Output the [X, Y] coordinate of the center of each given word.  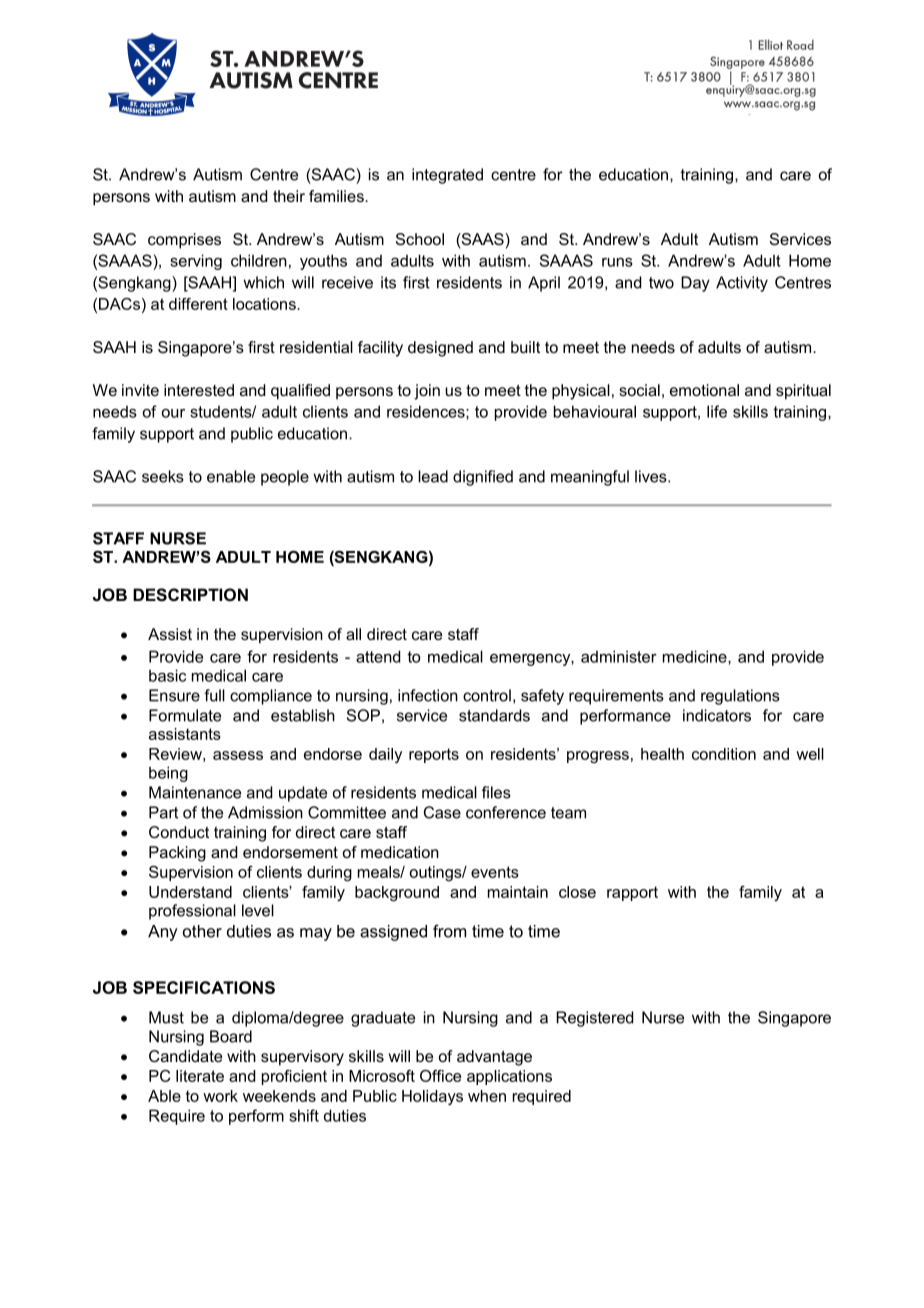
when [487, 1096]
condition [724, 754]
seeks [163, 476]
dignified [483, 478]
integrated [447, 176]
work [220, 1096]
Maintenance [195, 792]
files [496, 792]
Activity [742, 284]
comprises [184, 241]
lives [652, 476]
